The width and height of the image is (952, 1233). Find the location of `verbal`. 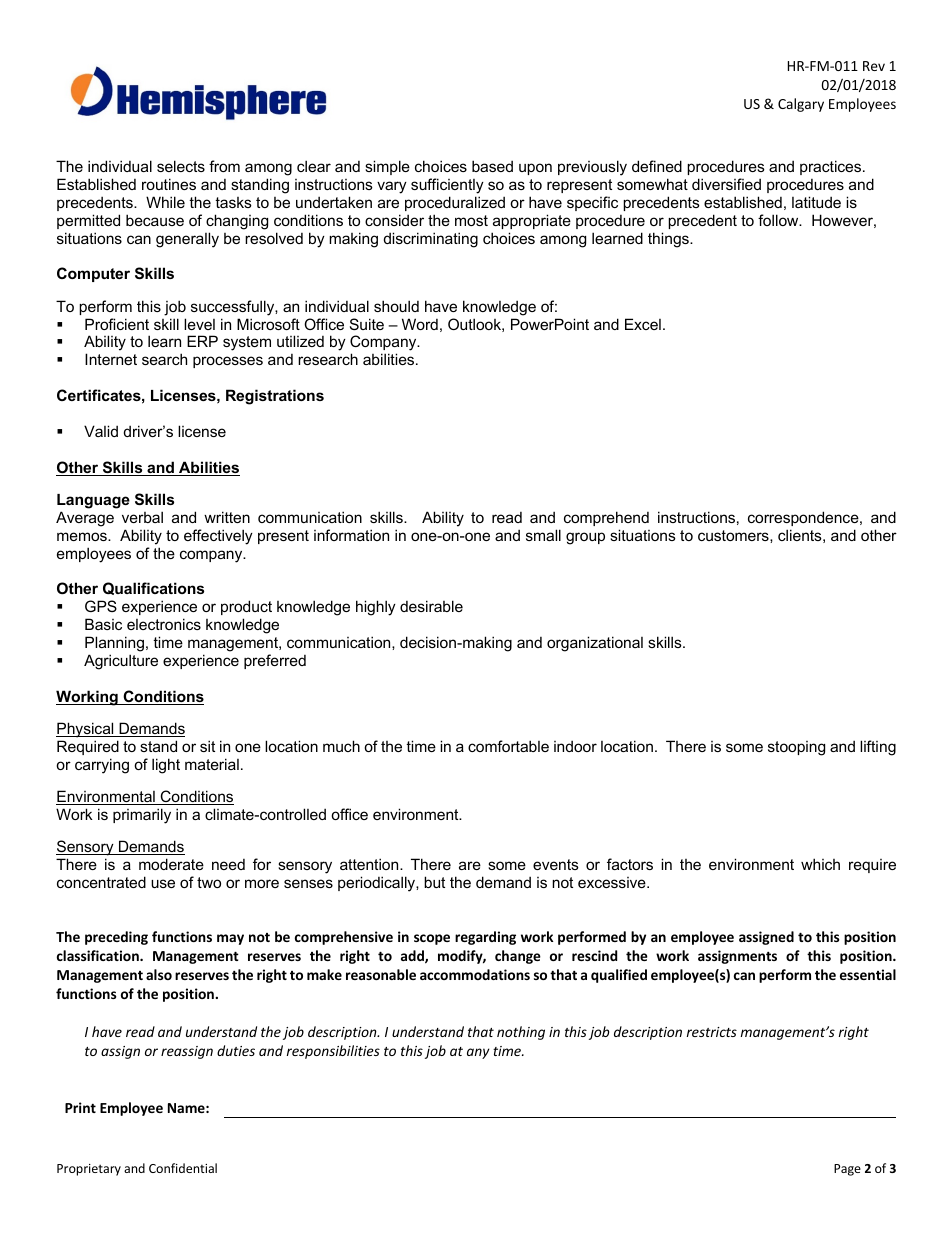

verbal is located at coordinates (142, 517).
